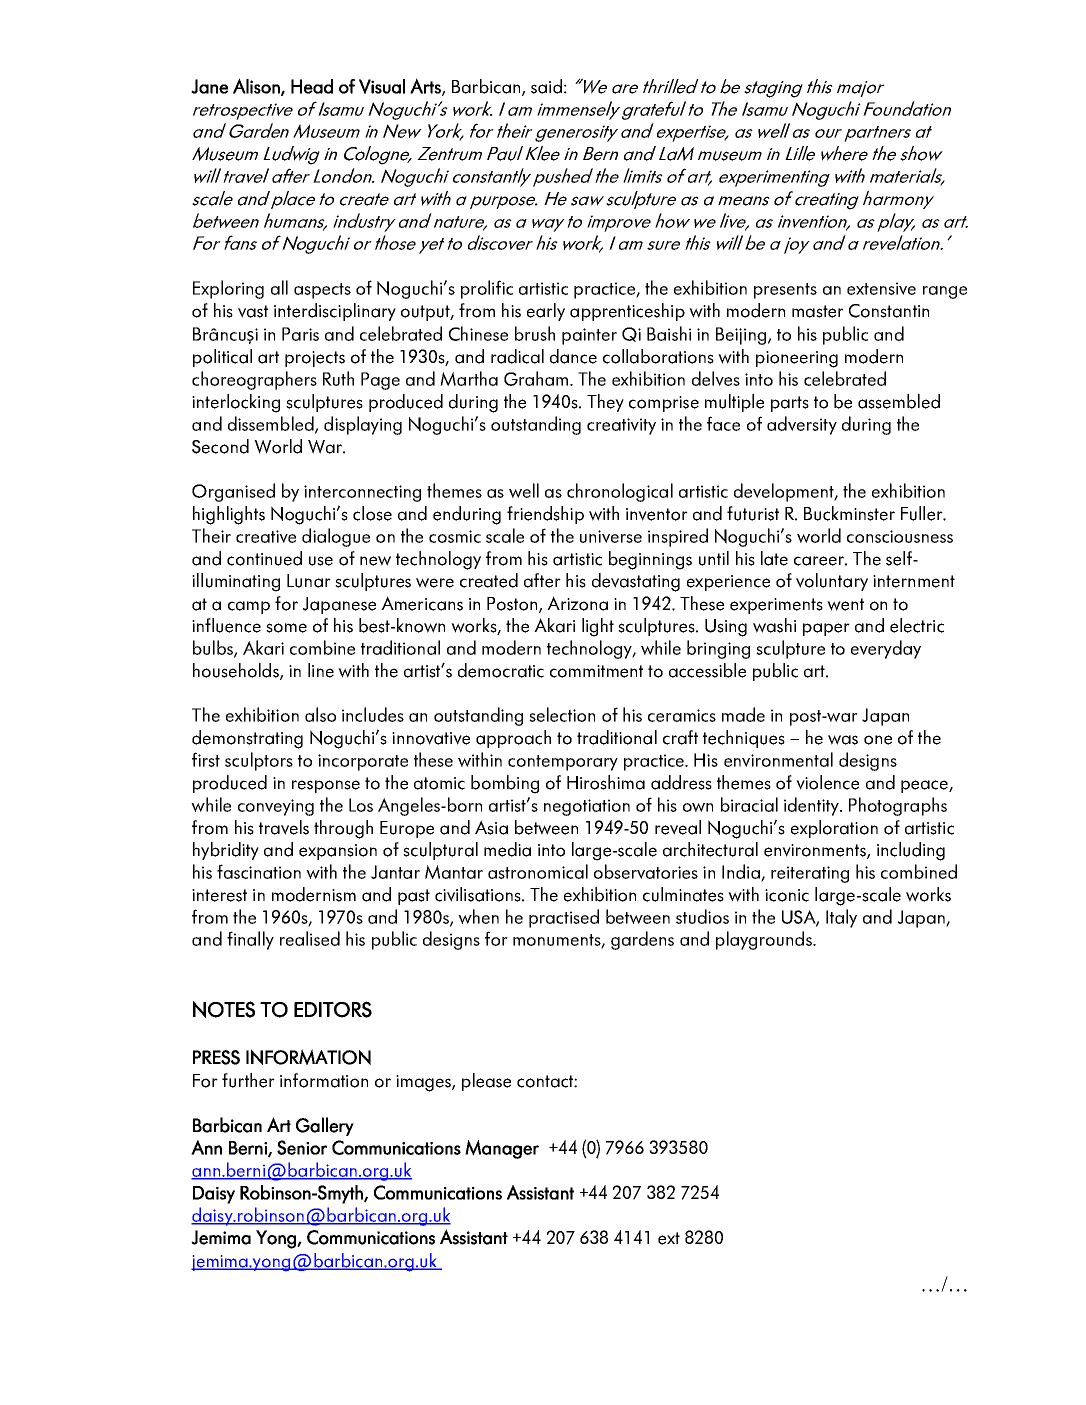  I want to click on extensive, so click(881, 288).
